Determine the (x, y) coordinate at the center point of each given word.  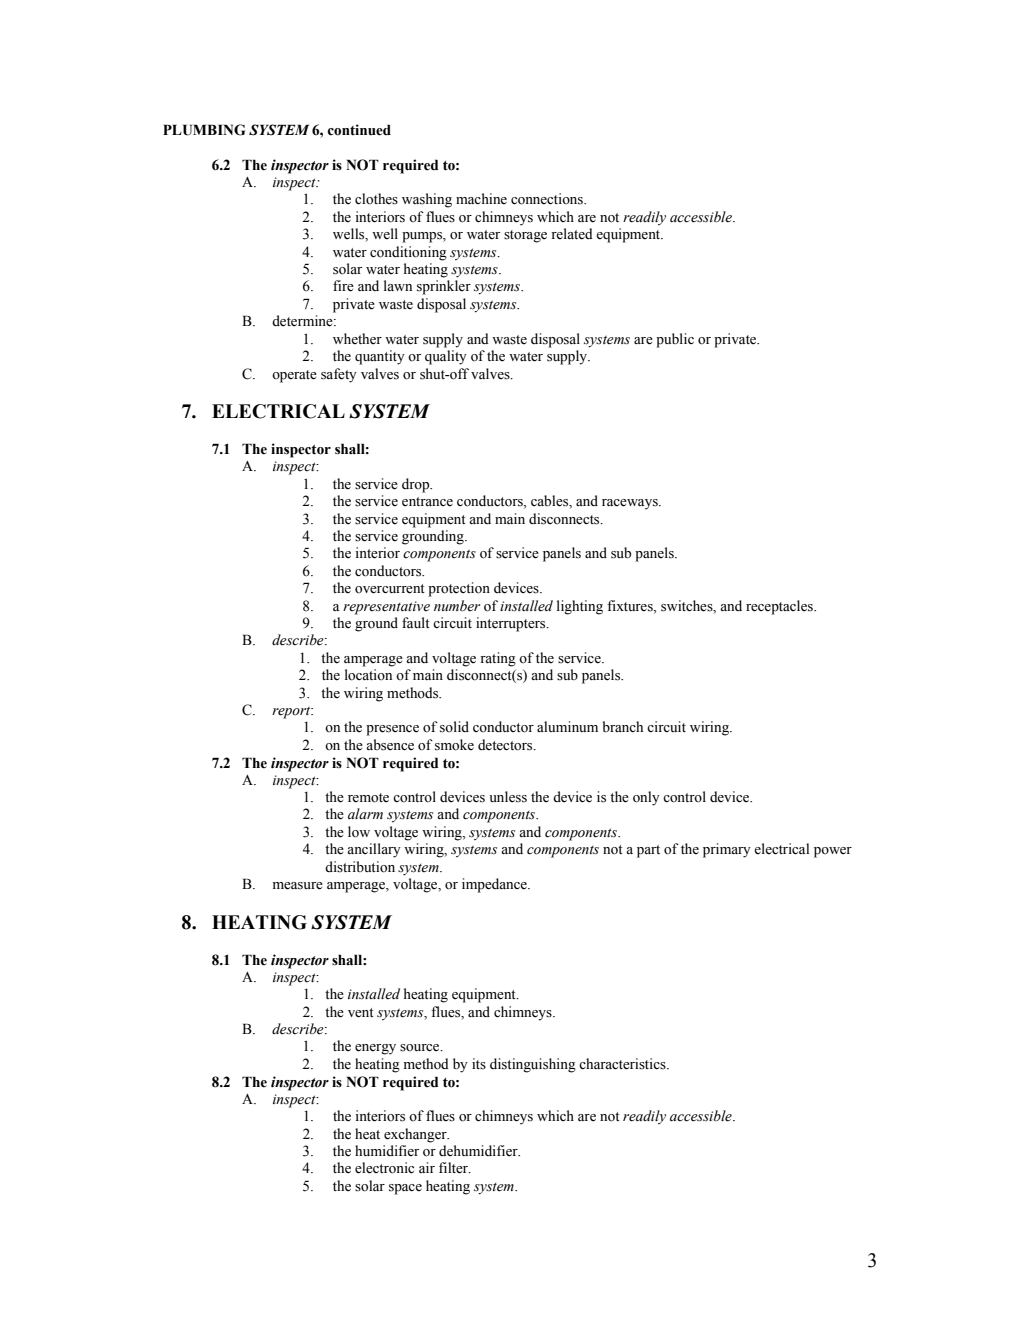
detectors (506, 745)
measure (298, 886)
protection (459, 589)
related (572, 234)
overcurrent (390, 589)
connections (548, 199)
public (675, 340)
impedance (495, 885)
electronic (384, 1168)
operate (294, 376)
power (833, 852)
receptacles (780, 607)
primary (727, 850)
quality (446, 357)
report (292, 712)
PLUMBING (204, 130)
